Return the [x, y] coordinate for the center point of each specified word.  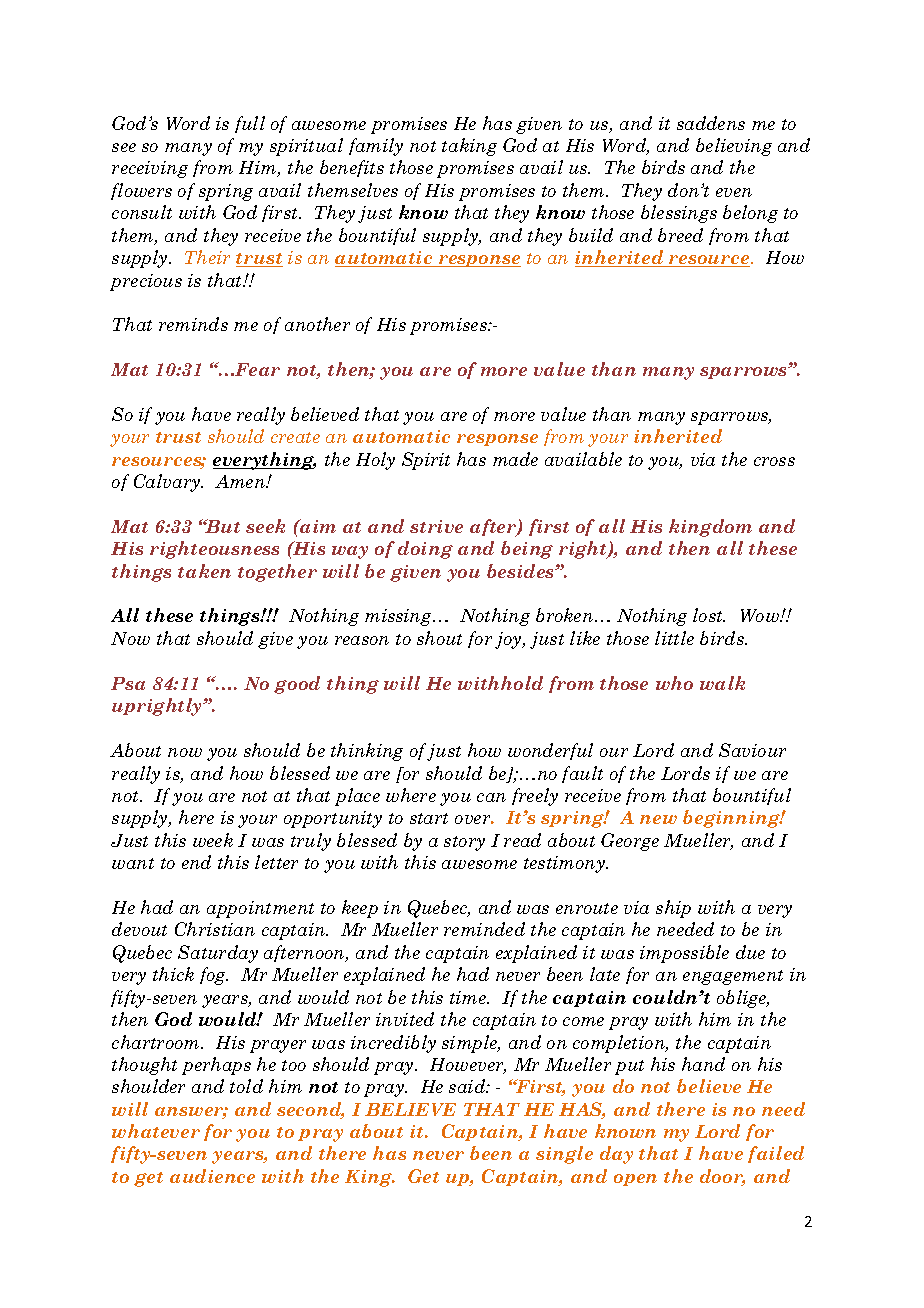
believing [734, 147]
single [564, 1155]
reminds [193, 324]
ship [673, 909]
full [250, 124]
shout [439, 638]
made [515, 459]
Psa [128, 683]
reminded [484, 929]
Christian [215, 929]
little [674, 638]
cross [774, 461]
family [376, 147]
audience [212, 1176]
